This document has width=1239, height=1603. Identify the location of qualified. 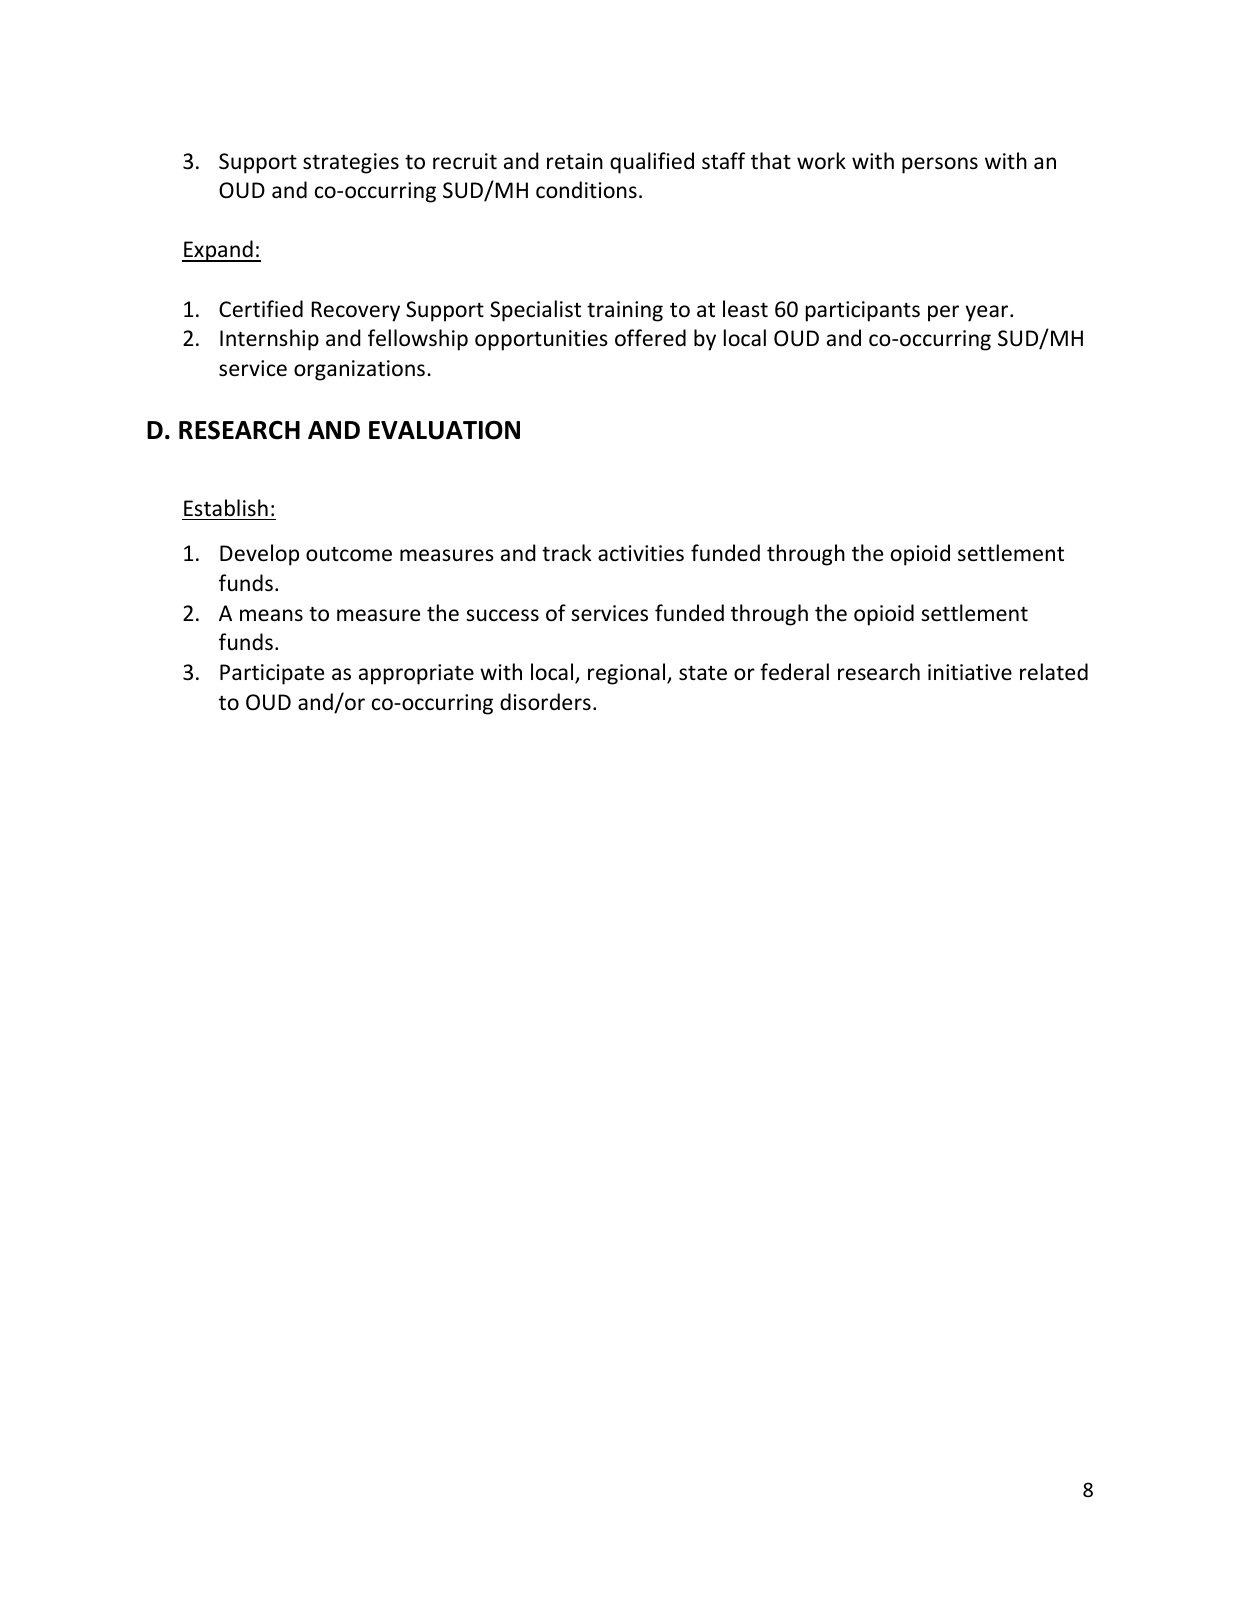
(652, 163).
